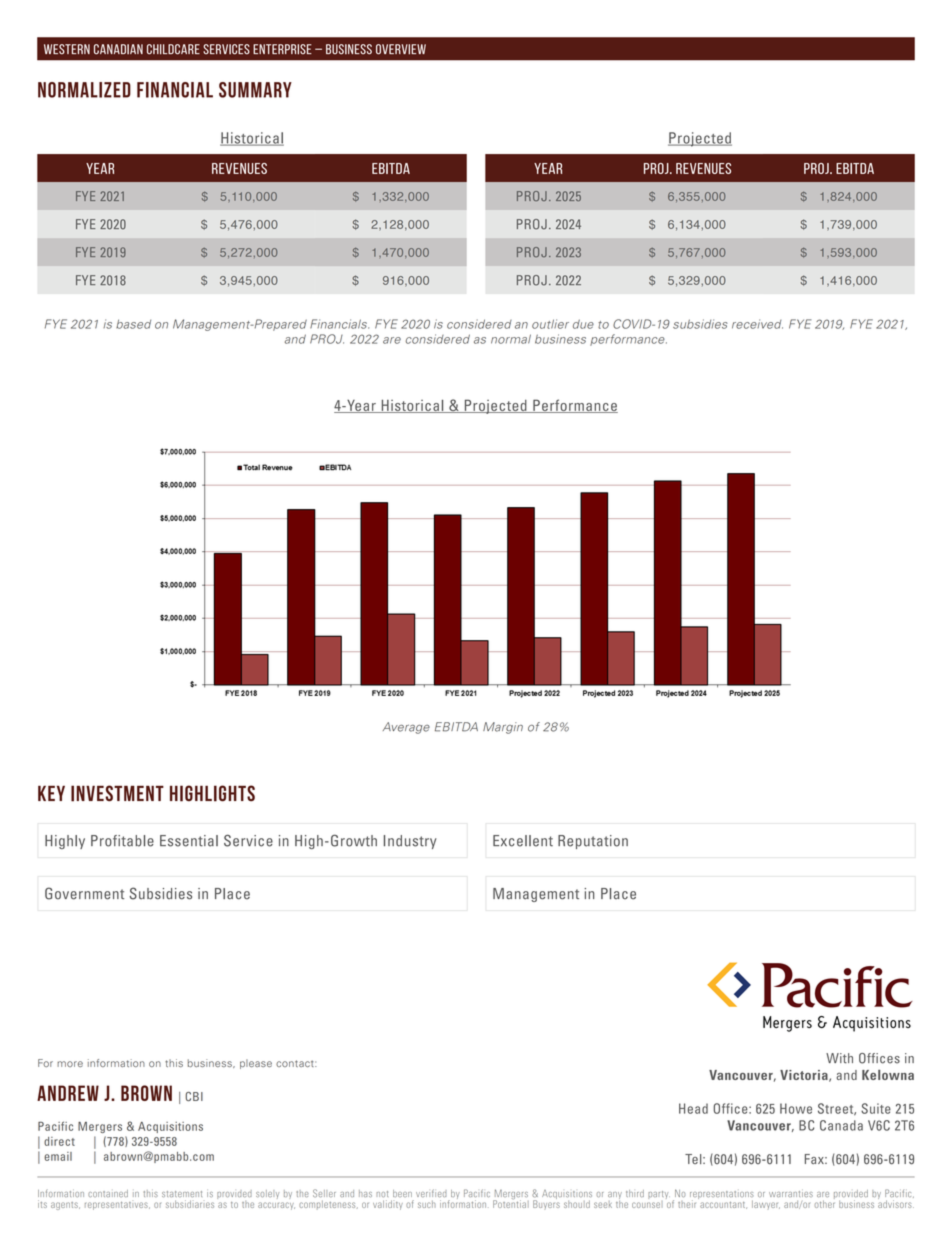  I want to click on warranties, so click(791, 1194).
